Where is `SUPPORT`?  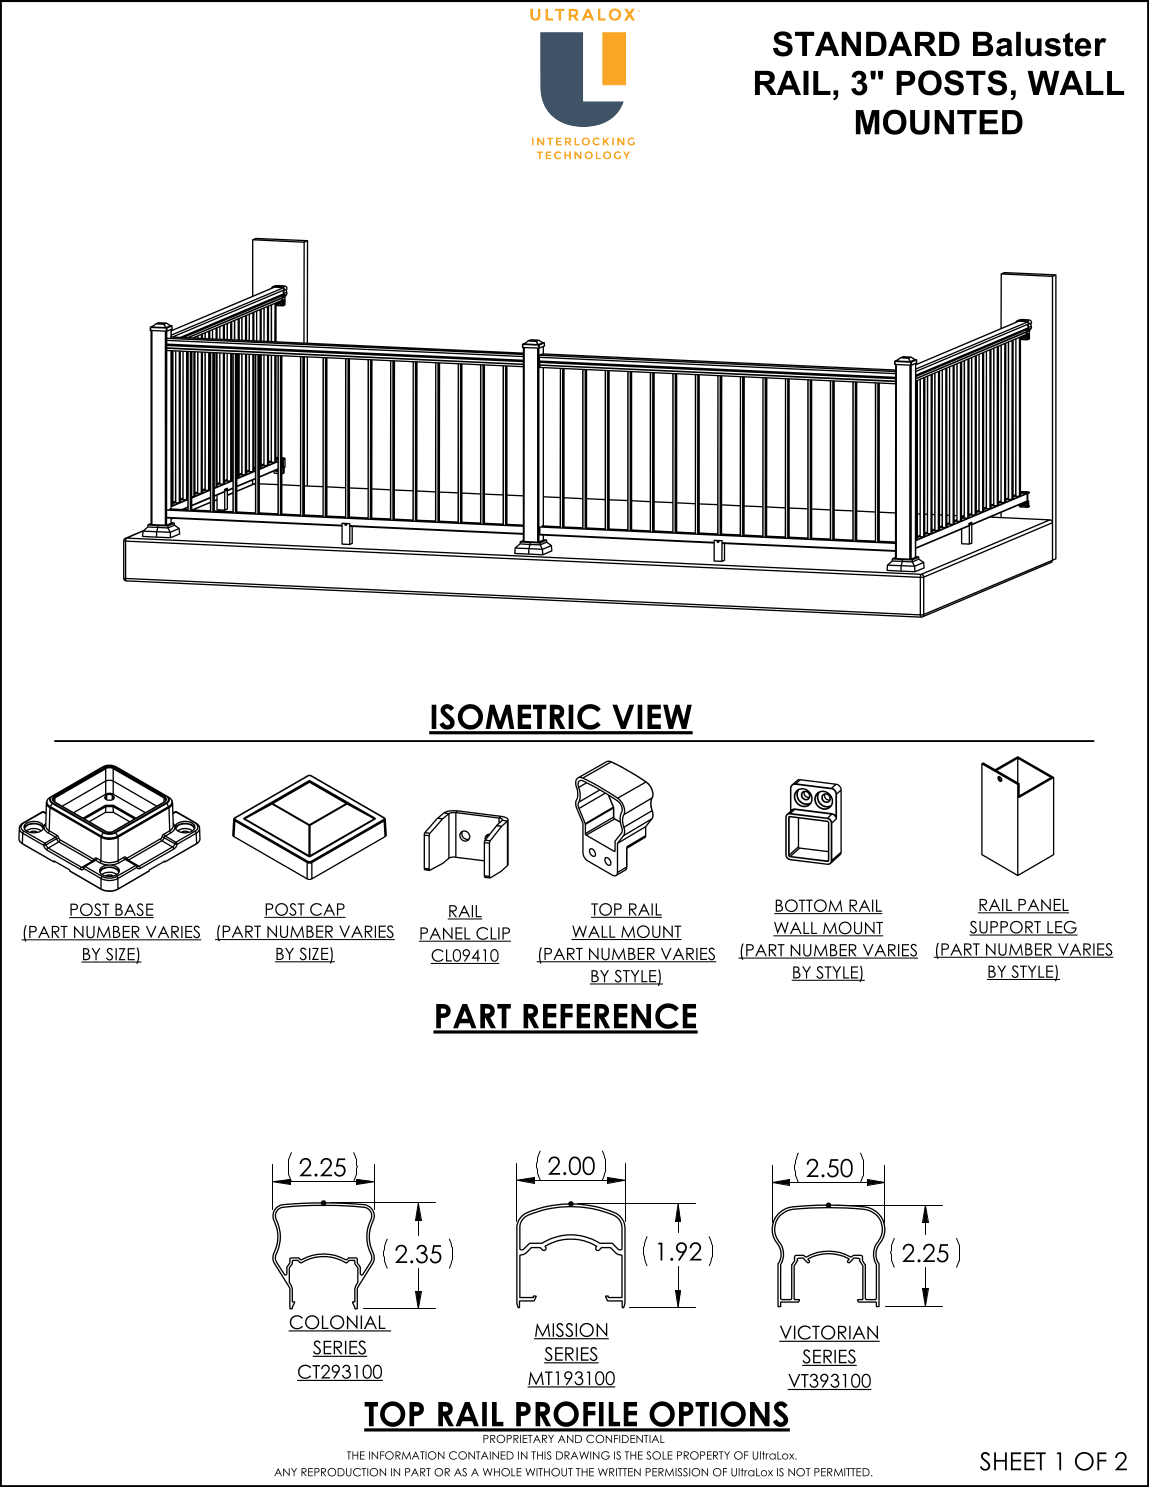 SUPPORT is located at coordinates (1006, 928).
